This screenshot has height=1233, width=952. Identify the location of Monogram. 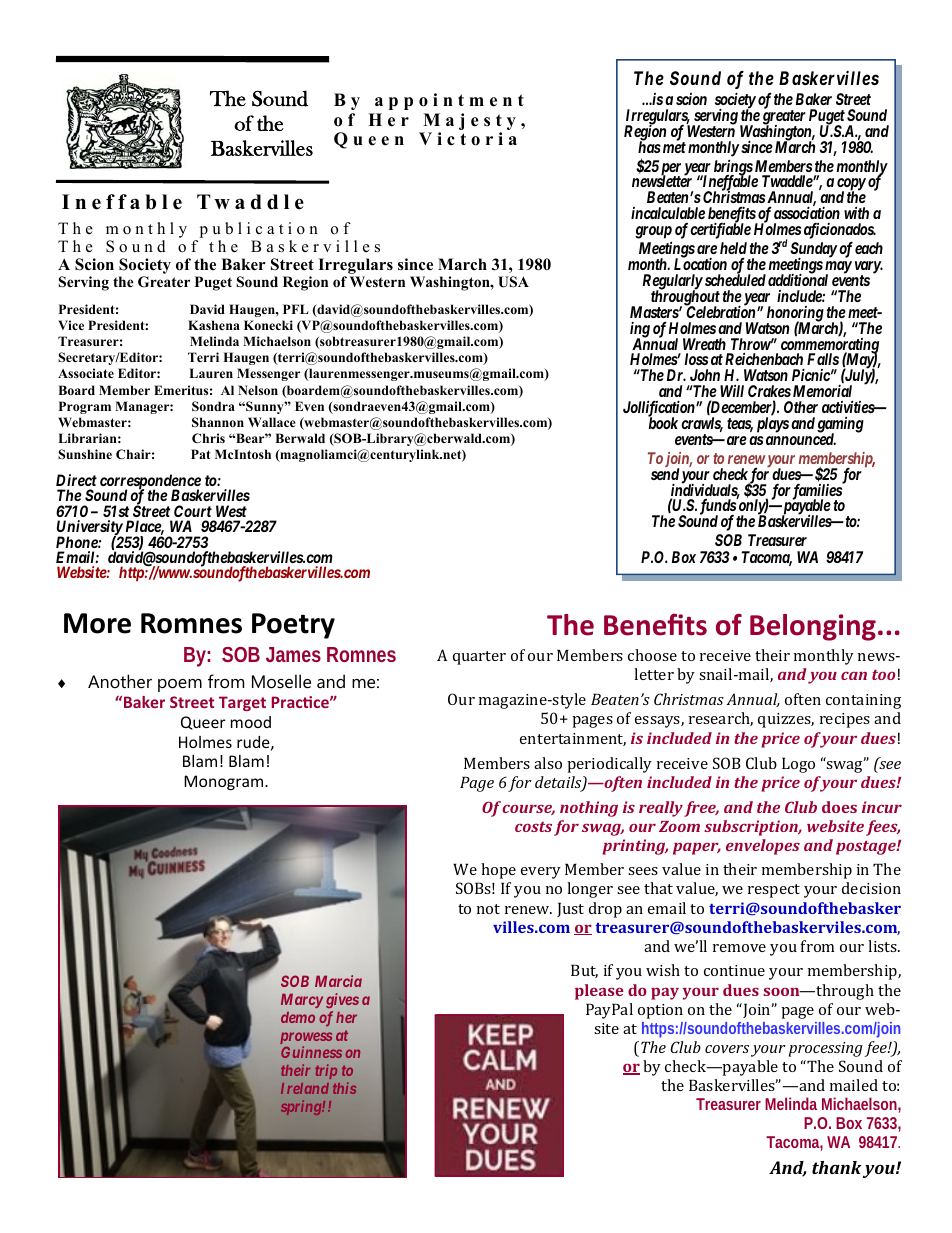
(225, 782).
